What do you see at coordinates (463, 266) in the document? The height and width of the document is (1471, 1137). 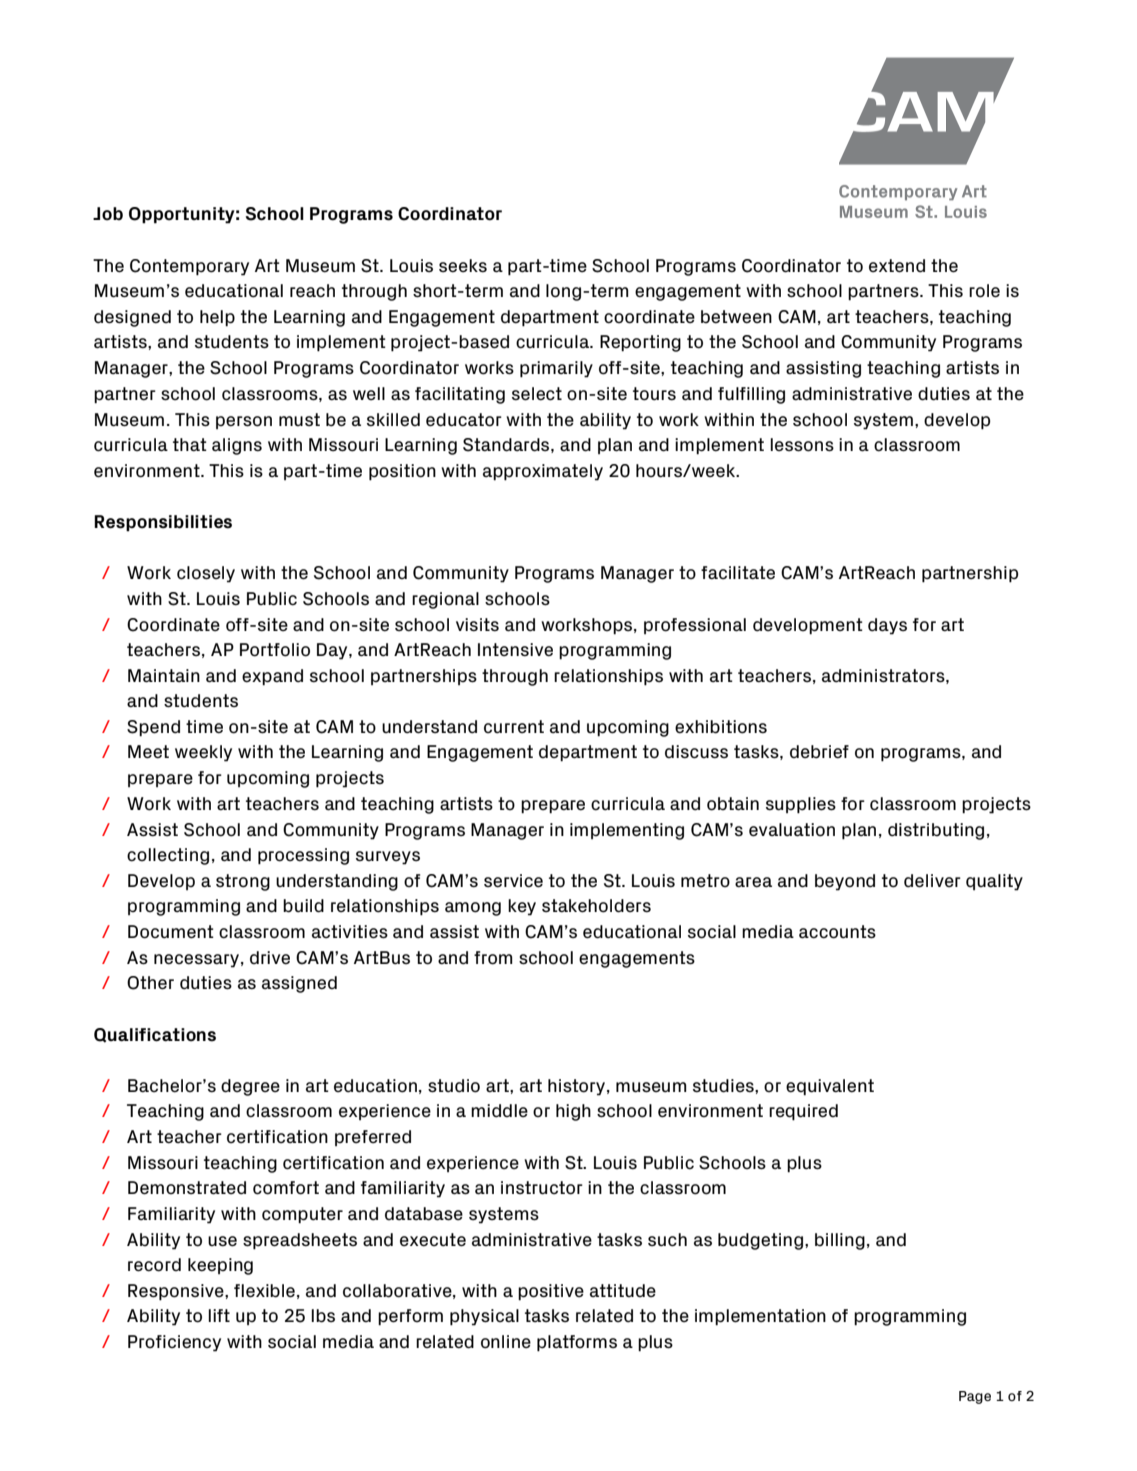 I see `seeks` at bounding box center [463, 266].
